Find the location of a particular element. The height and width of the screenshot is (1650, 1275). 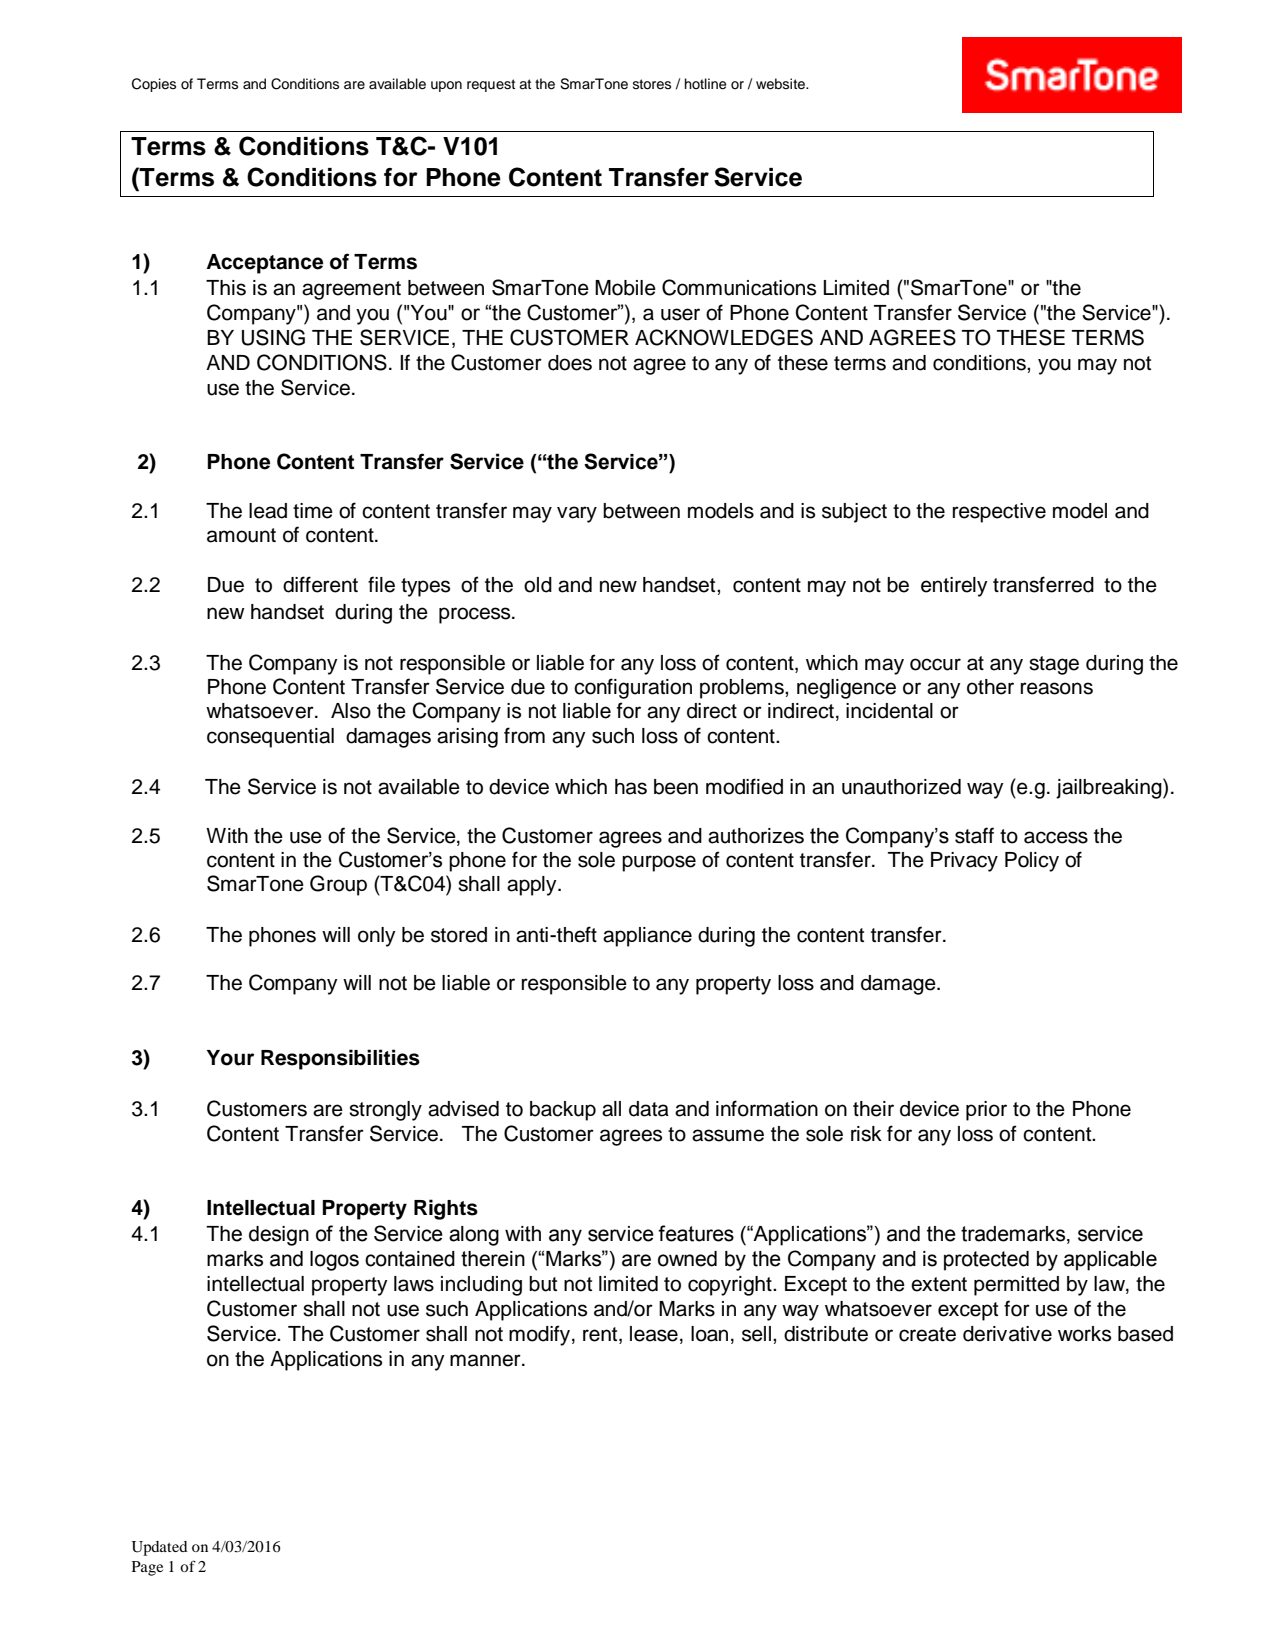

website is located at coordinates (781, 84).
